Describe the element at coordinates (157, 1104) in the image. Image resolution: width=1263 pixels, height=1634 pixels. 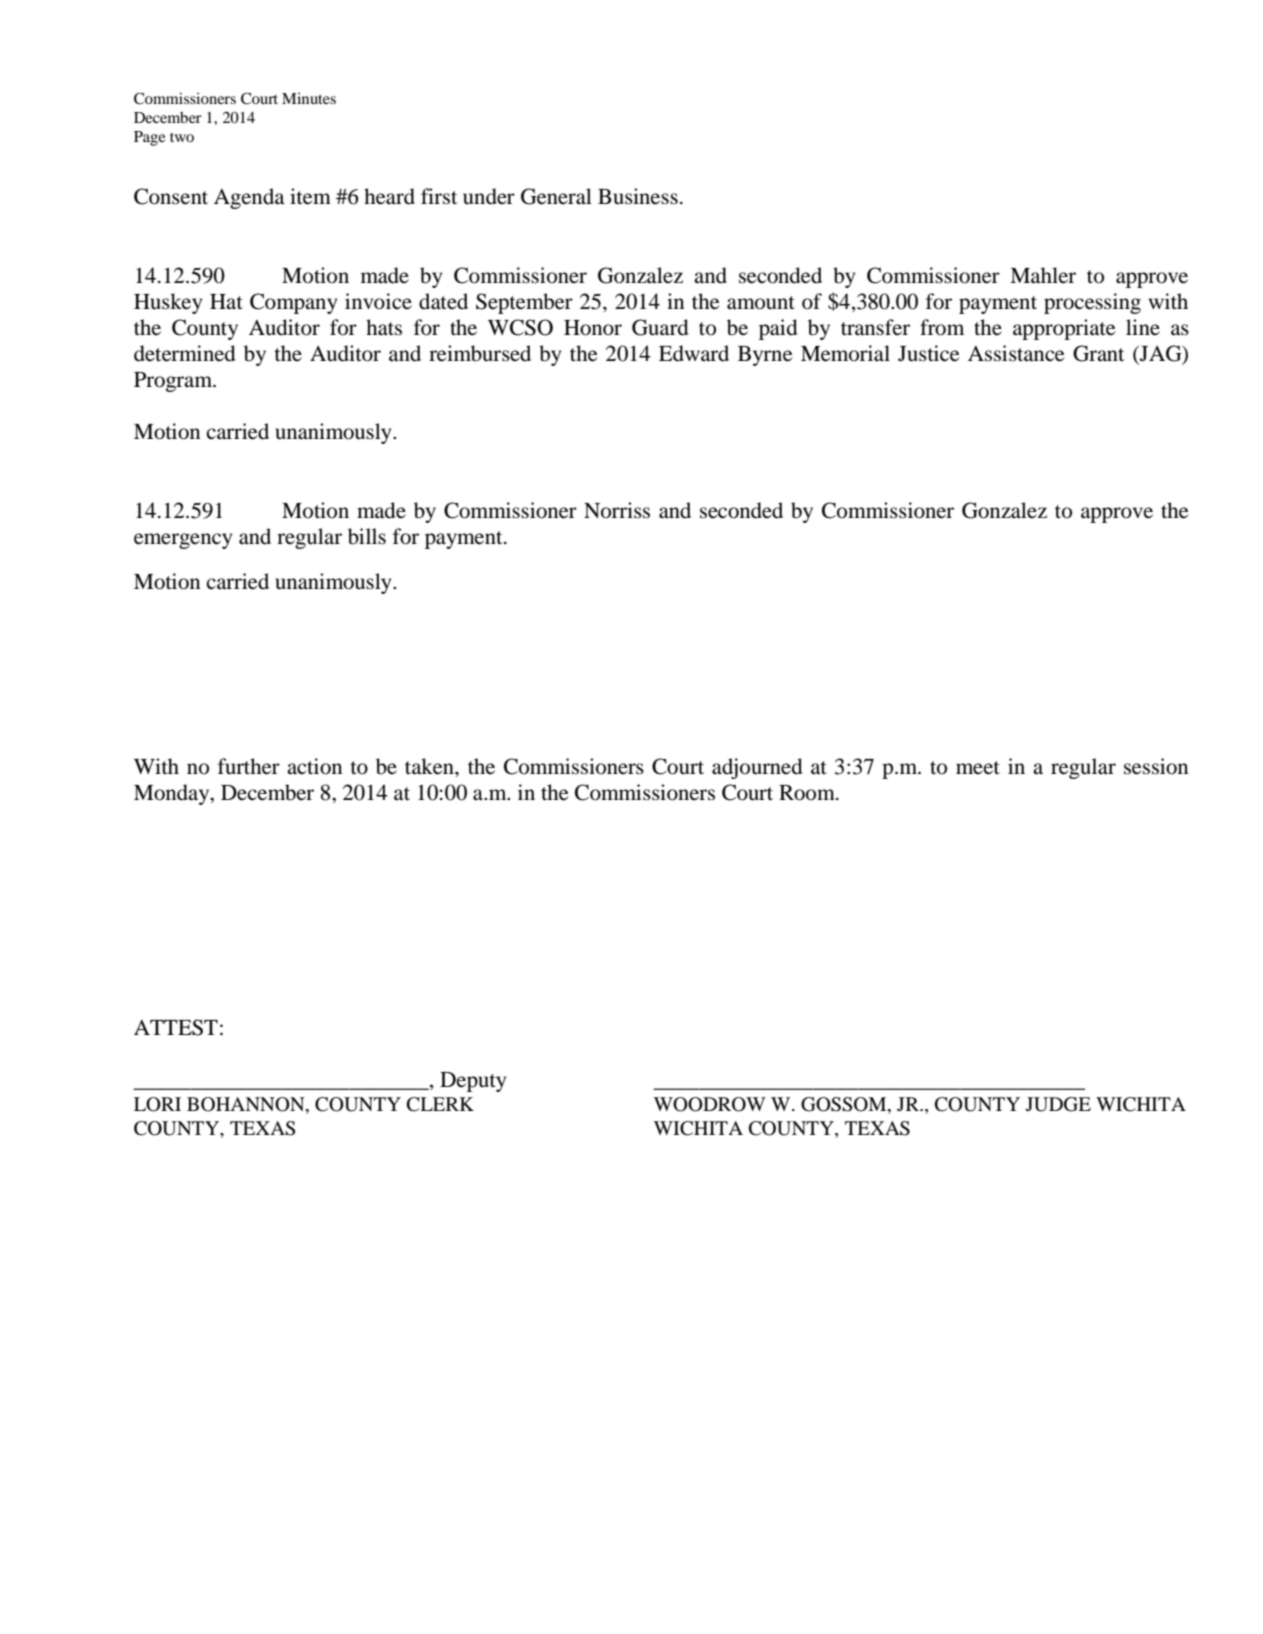
I see `LORI` at that location.
